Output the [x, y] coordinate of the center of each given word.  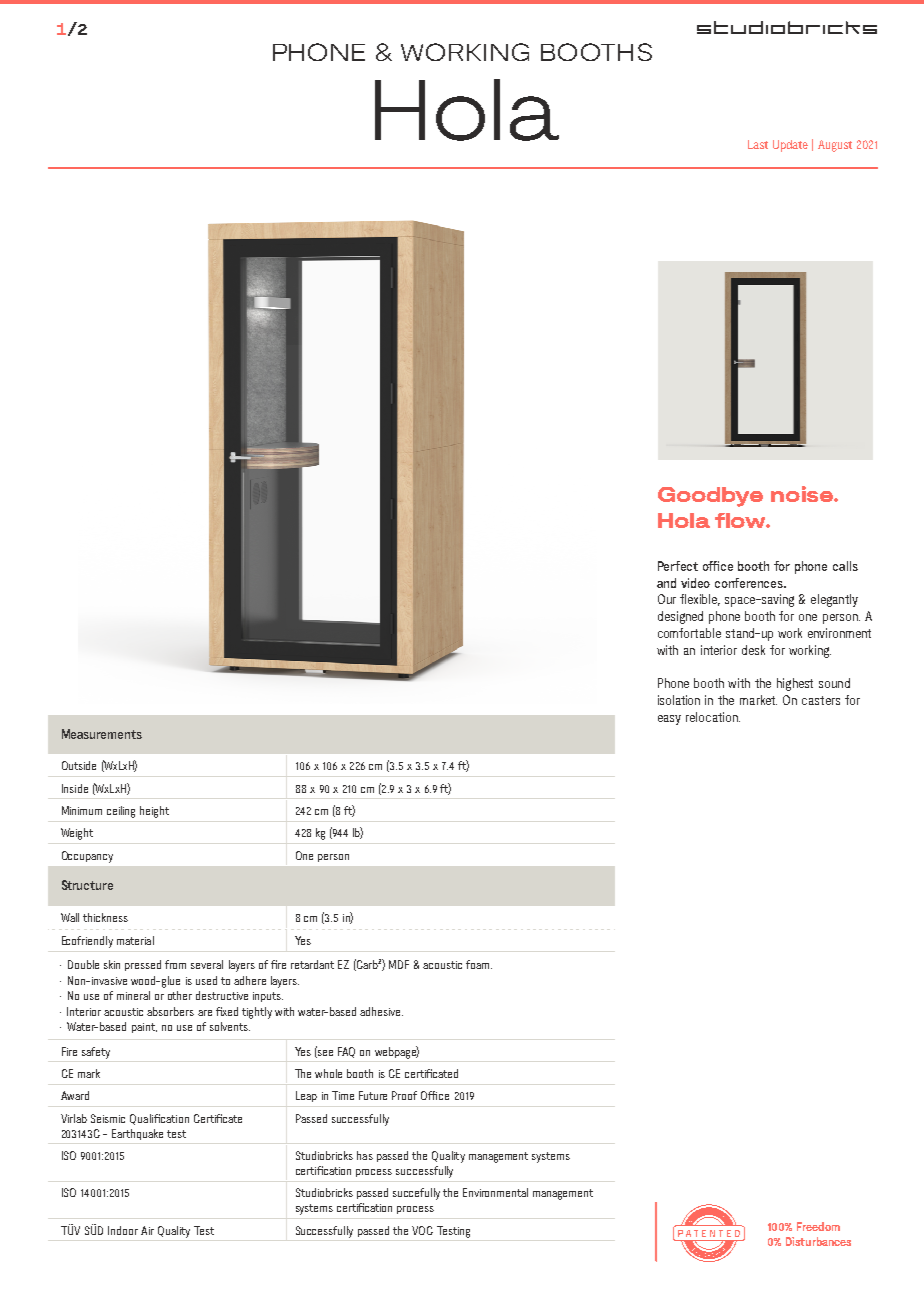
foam [479, 964]
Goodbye [710, 497]
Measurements [102, 734]
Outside [79, 765]
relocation [713, 717]
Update [790, 146]
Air [147, 1230]
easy [669, 720]
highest [795, 684]
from [175, 964]
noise [803, 494]
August [835, 146]
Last [758, 144]
